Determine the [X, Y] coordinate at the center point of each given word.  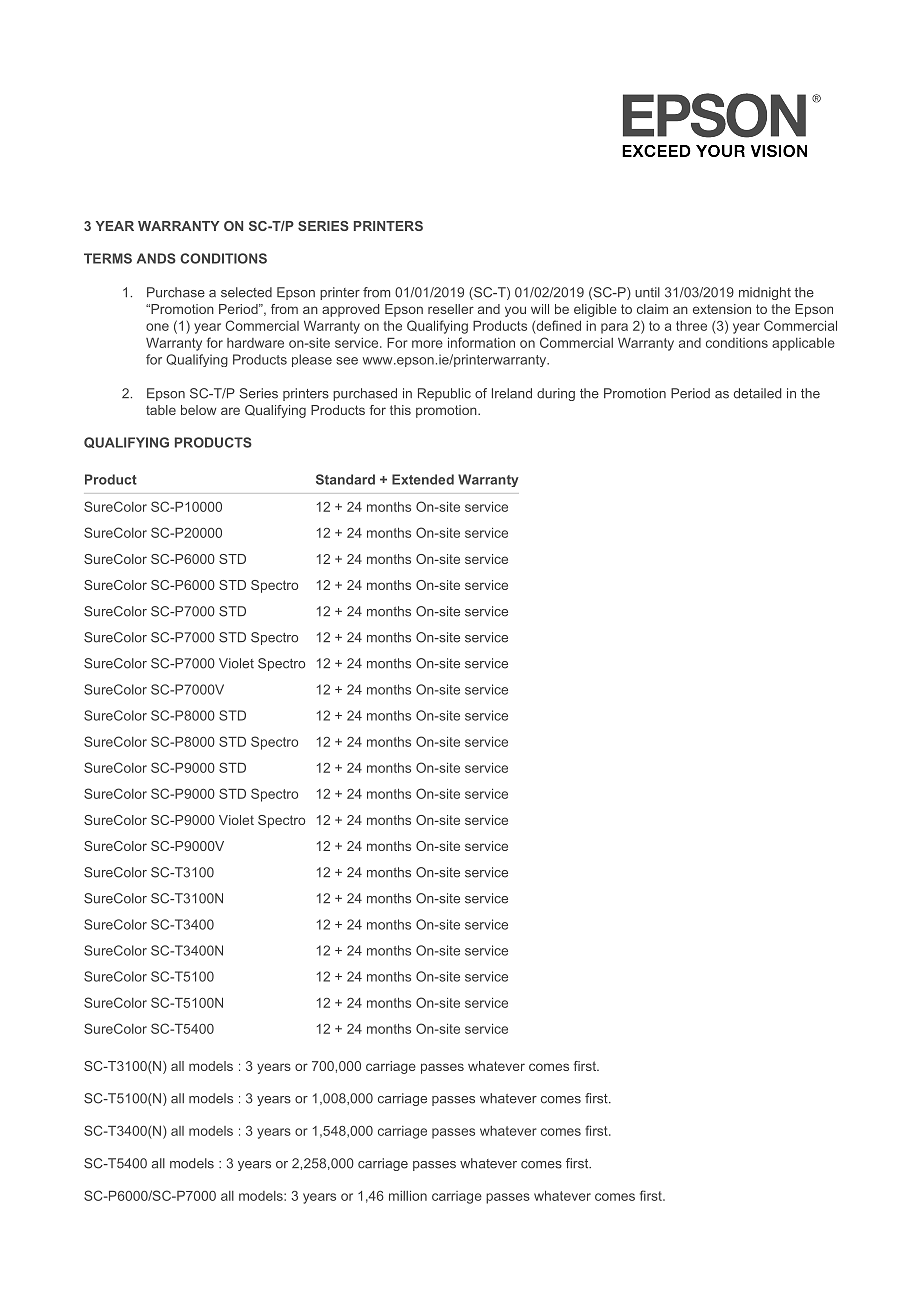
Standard [345, 479]
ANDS [156, 258]
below [198, 410]
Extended [423, 479]
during [556, 394]
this [400, 410]
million [408, 1196]
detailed [757, 393]
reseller [451, 309]
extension [722, 309]
